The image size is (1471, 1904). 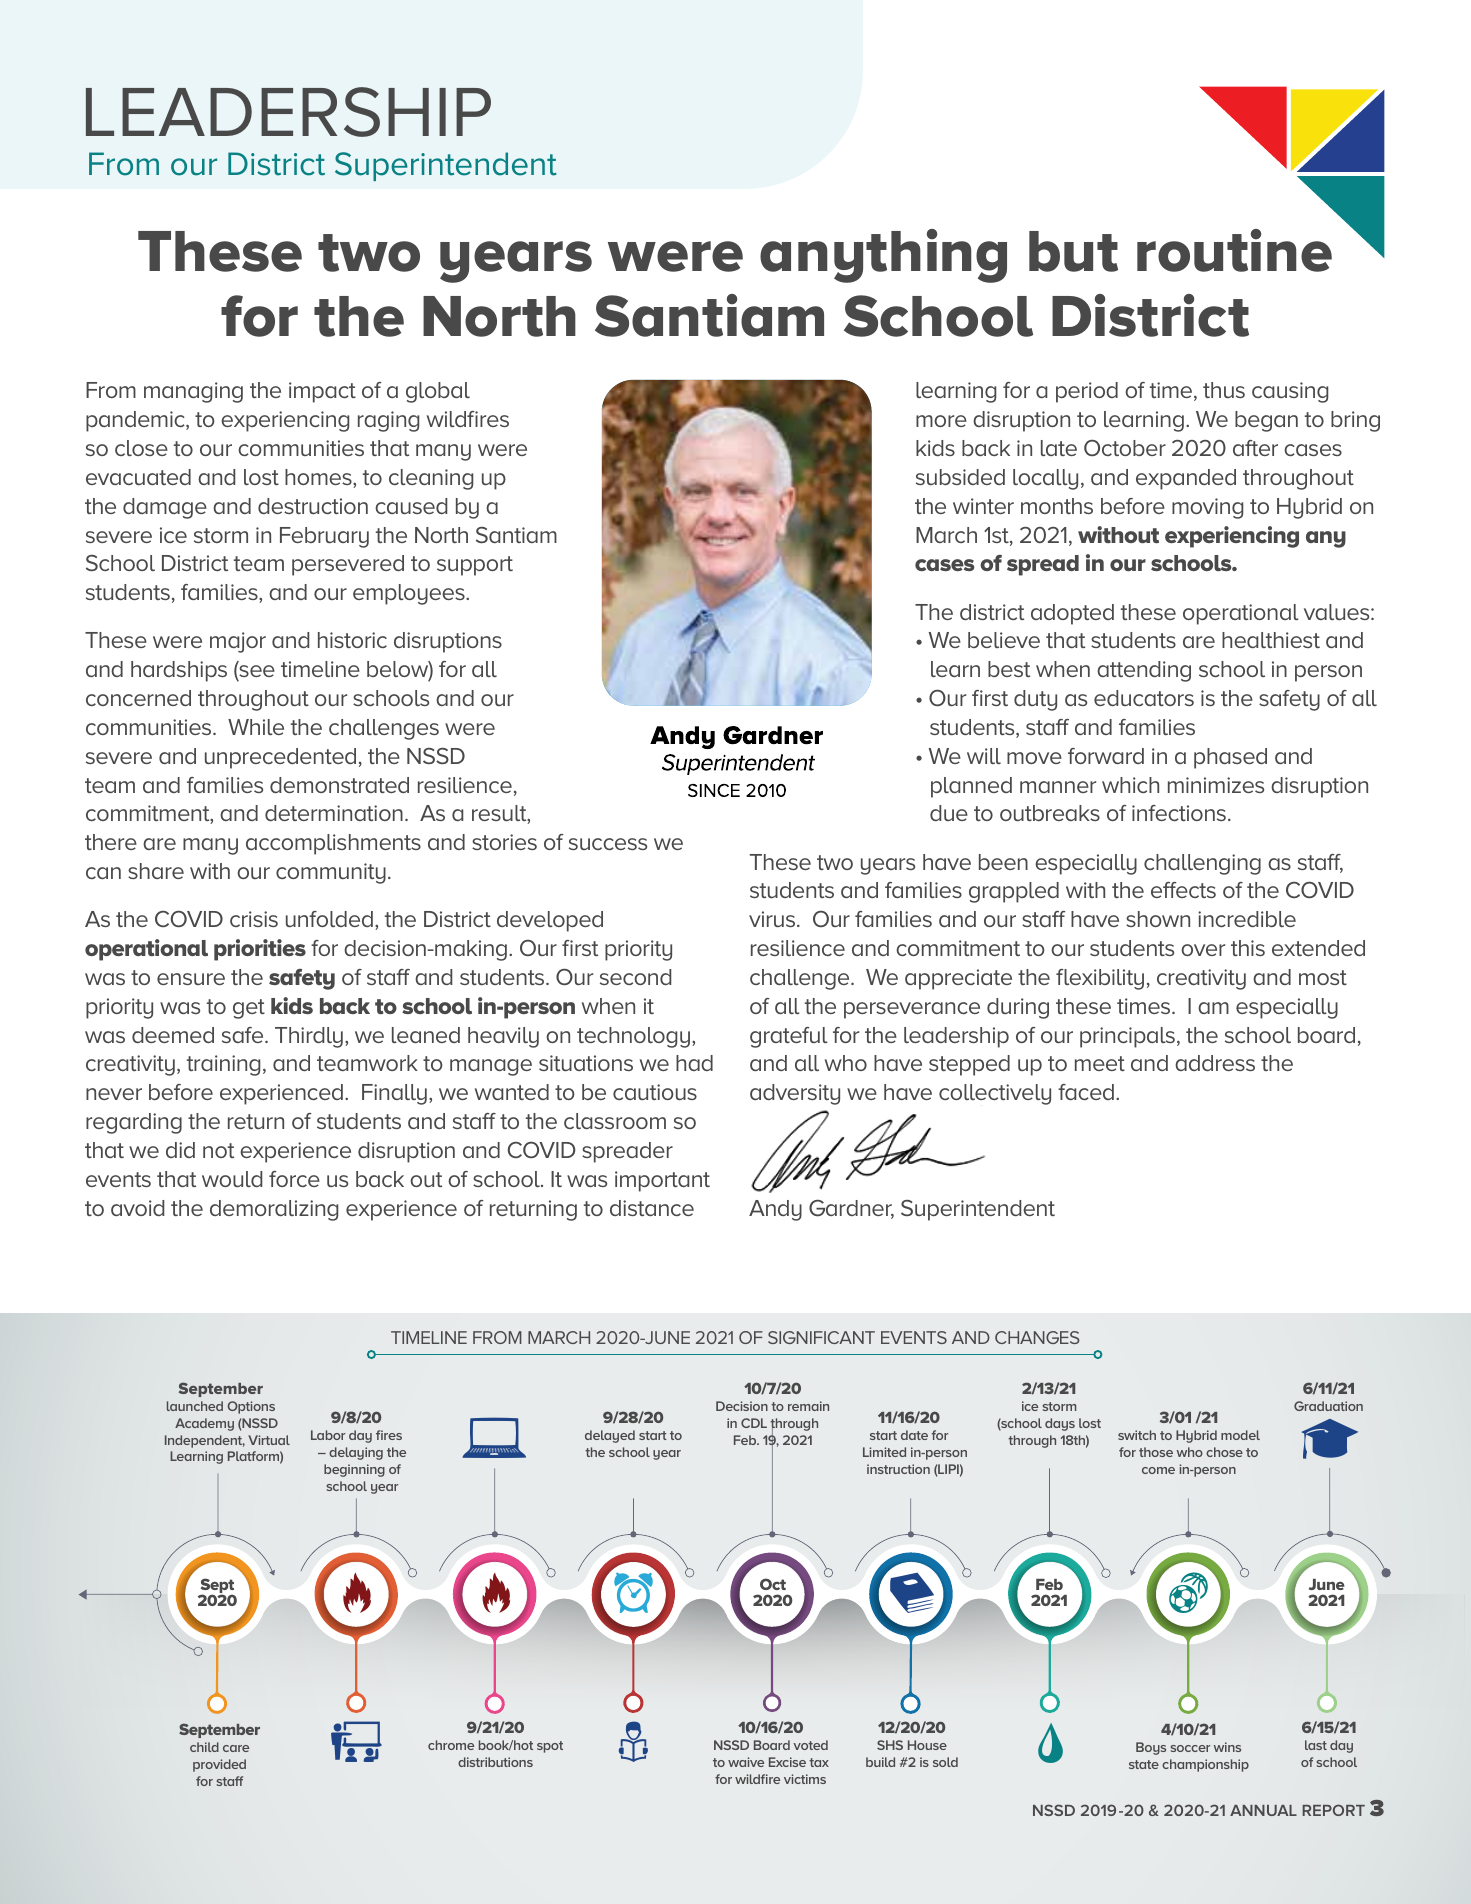 What do you see at coordinates (322, 392) in the screenshot?
I see `impact` at bounding box center [322, 392].
